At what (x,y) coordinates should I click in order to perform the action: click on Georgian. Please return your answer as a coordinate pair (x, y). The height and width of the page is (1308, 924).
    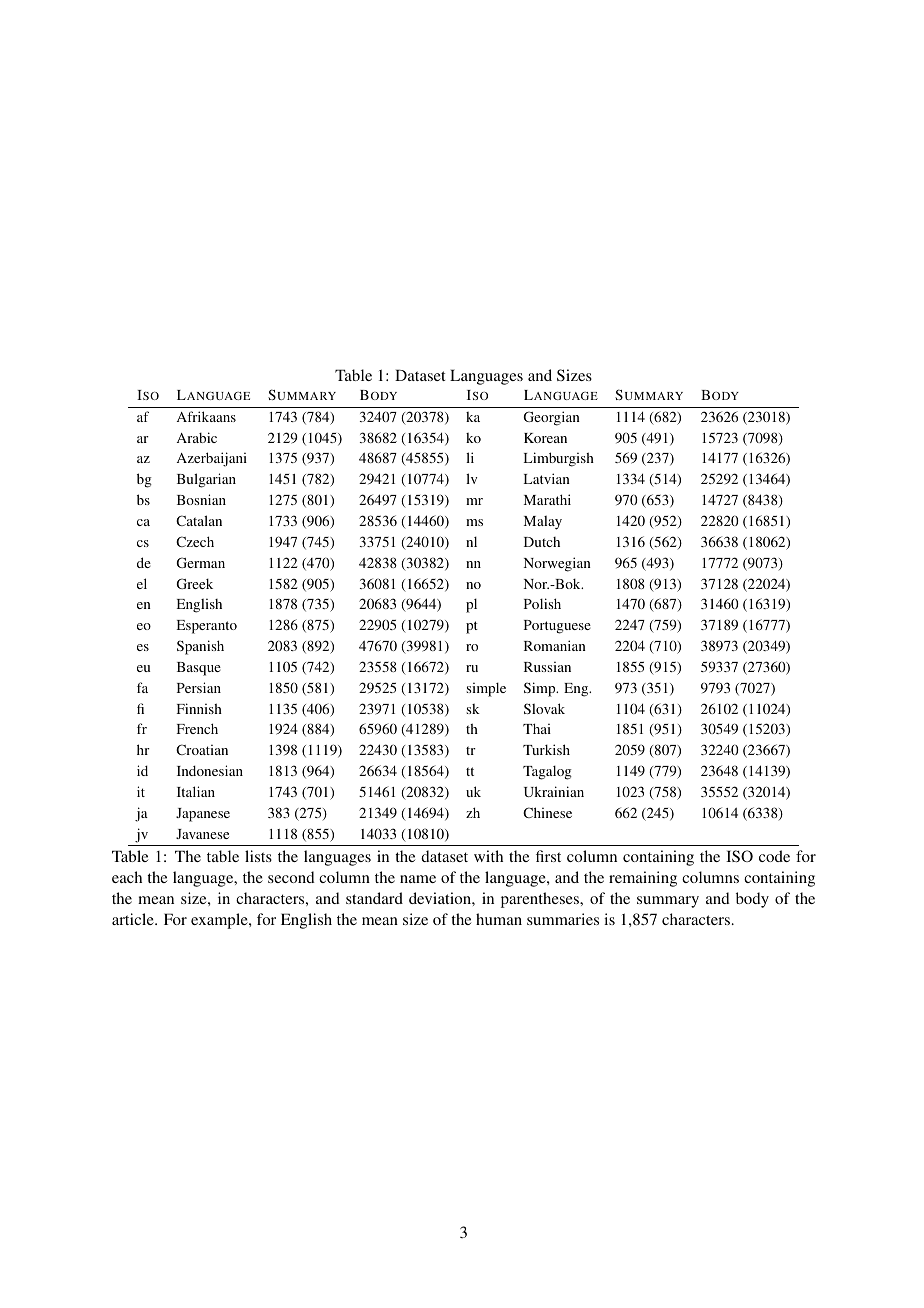
    Looking at the image, I should click on (551, 418).
